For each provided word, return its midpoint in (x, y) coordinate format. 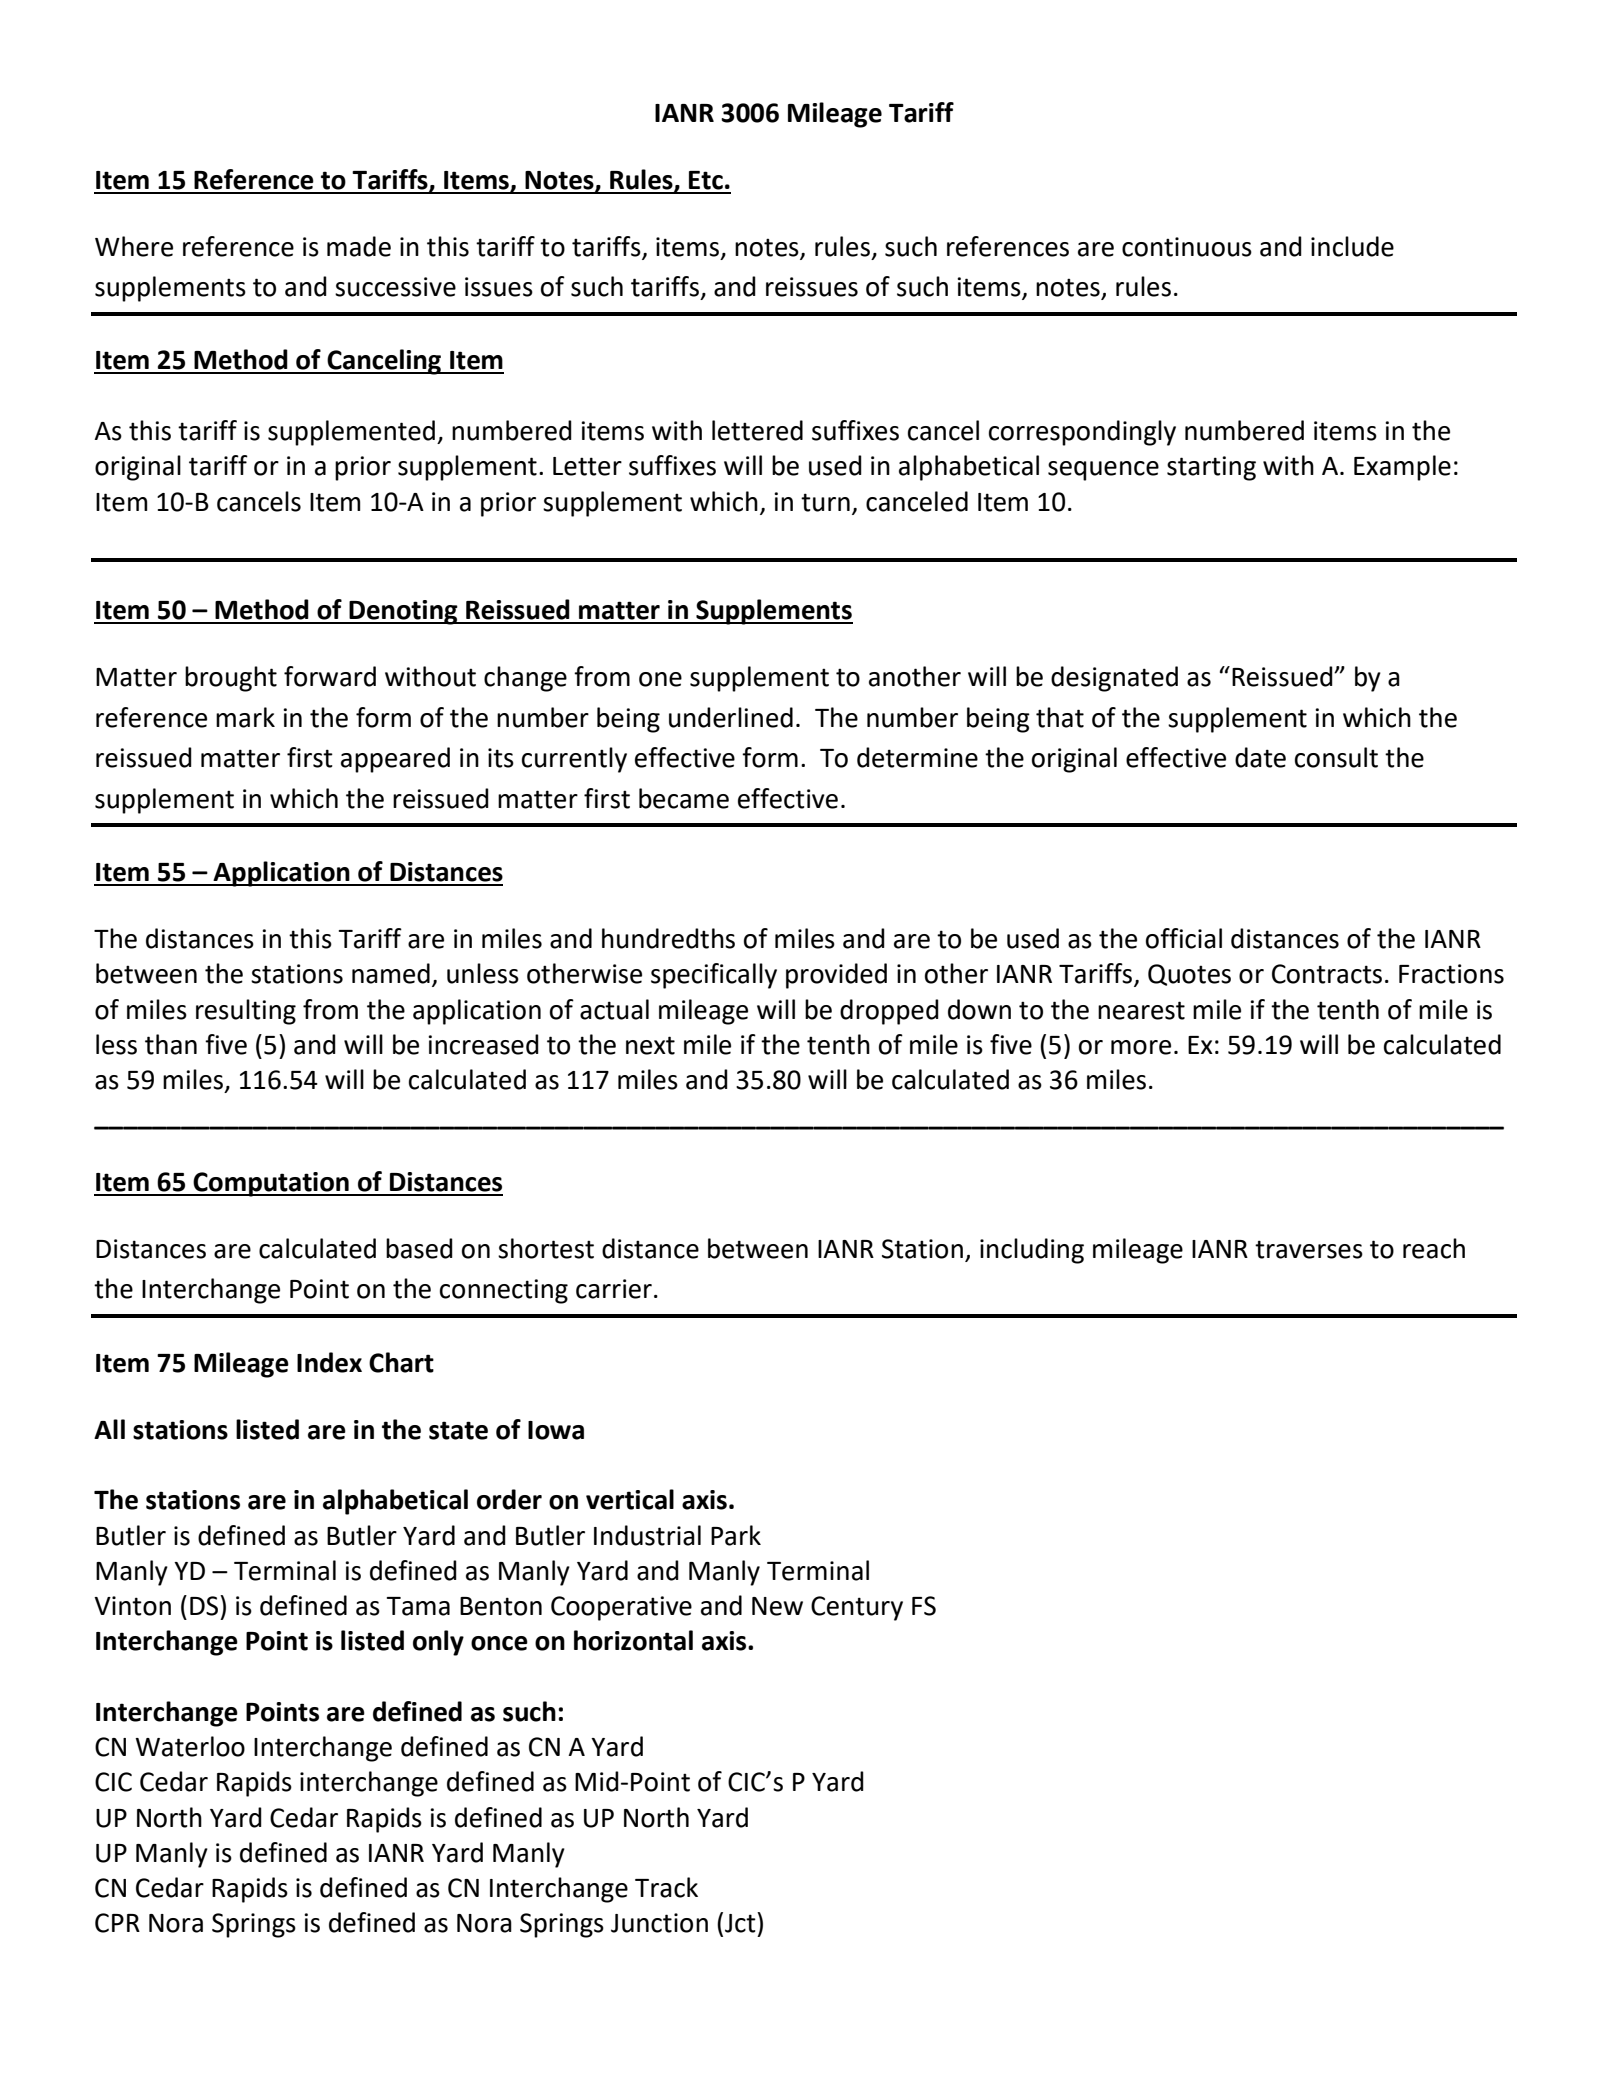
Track (666, 1887)
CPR (117, 1923)
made (359, 246)
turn (825, 502)
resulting (246, 1012)
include (1352, 246)
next (650, 1045)
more (1141, 1047)
